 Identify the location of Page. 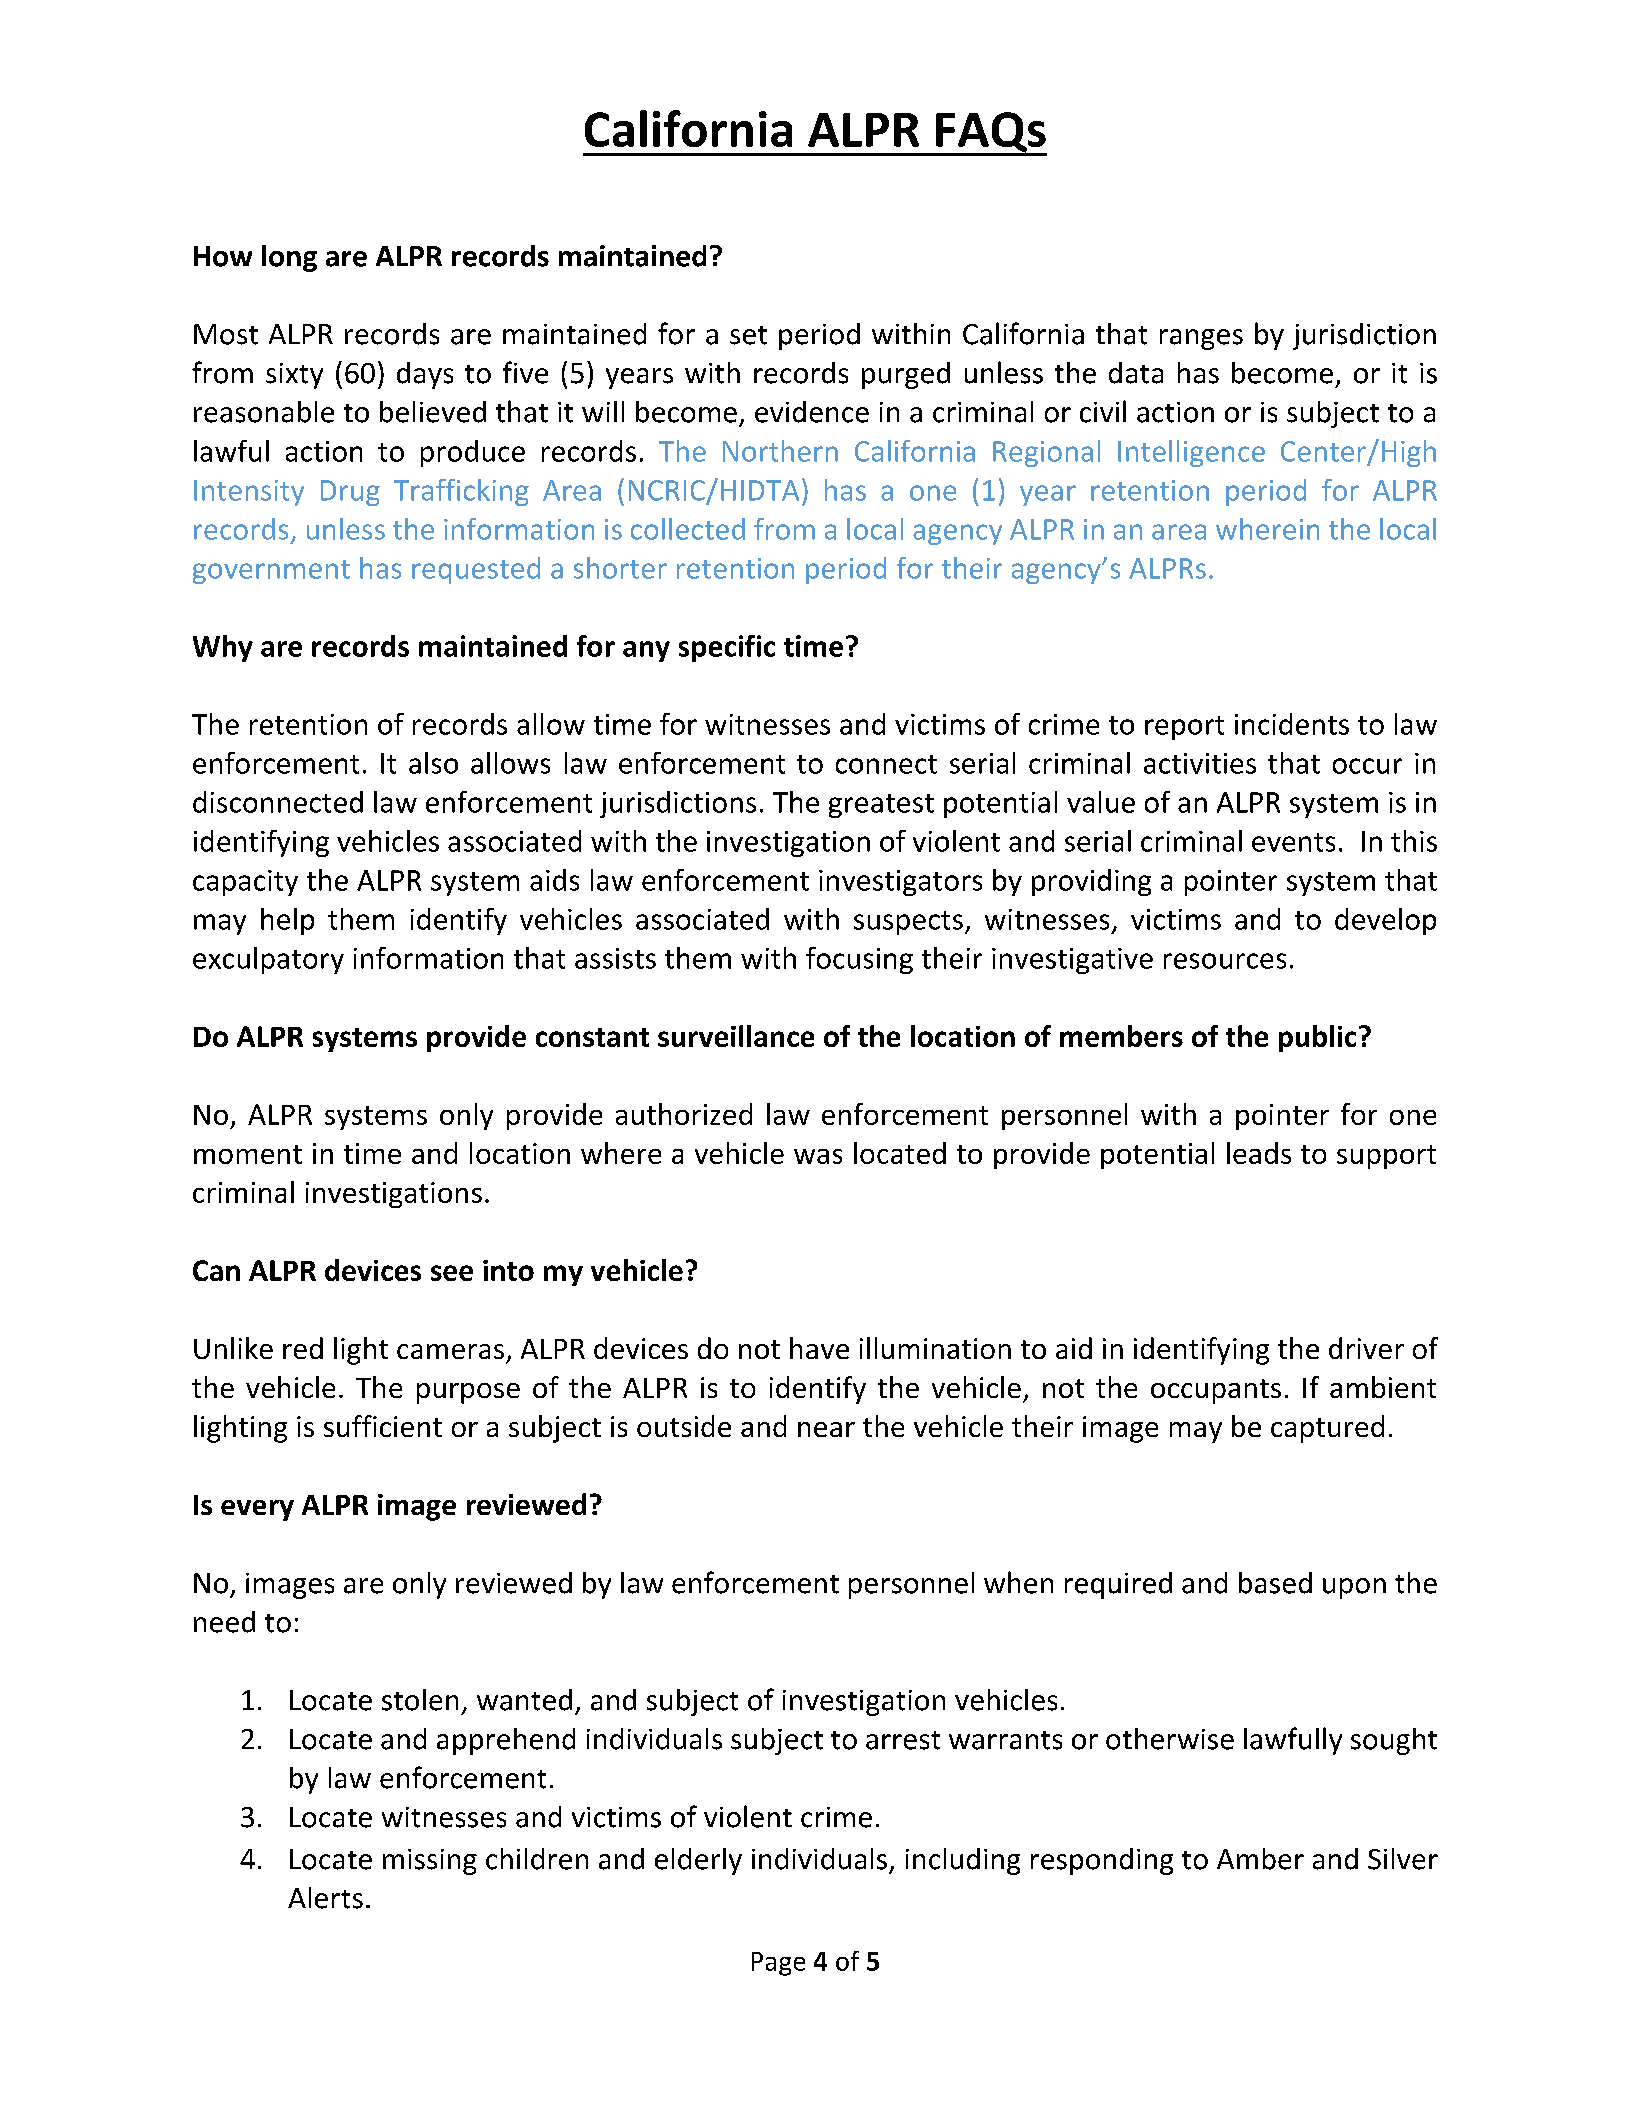
(778, 1964).
